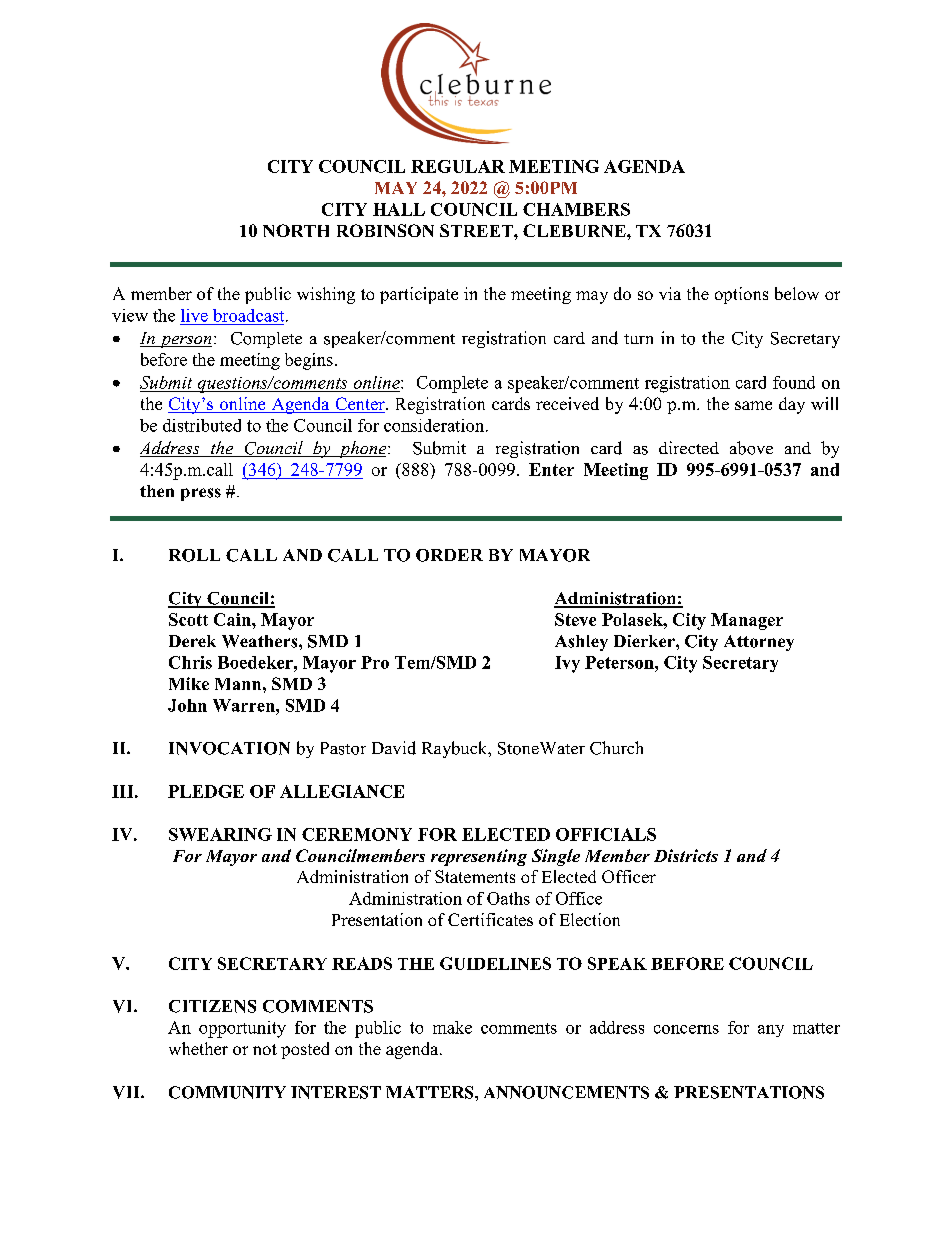 This screenshot has width=952, height=1233. What do you see at coordinates (198, 1048) in the screenshot?
I see `whether` at bounding box center [198, 1048].
